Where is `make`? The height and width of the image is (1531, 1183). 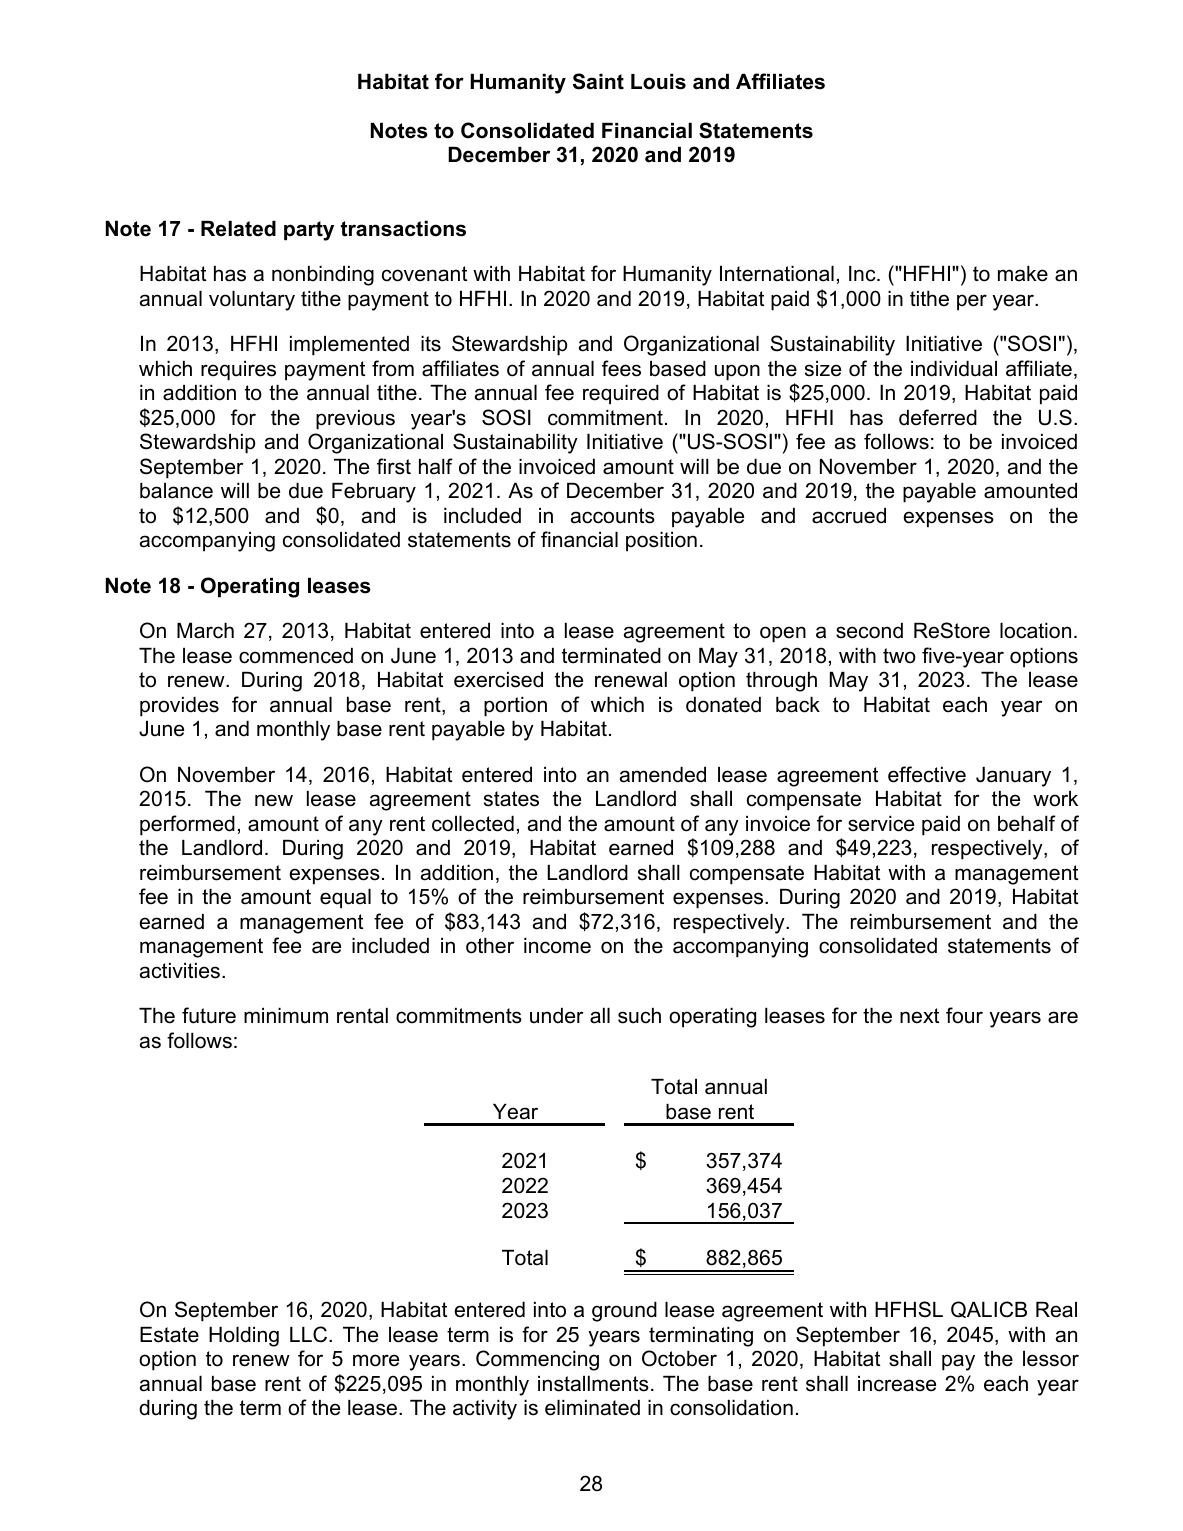 make is located at coordinates (1023, 274).
